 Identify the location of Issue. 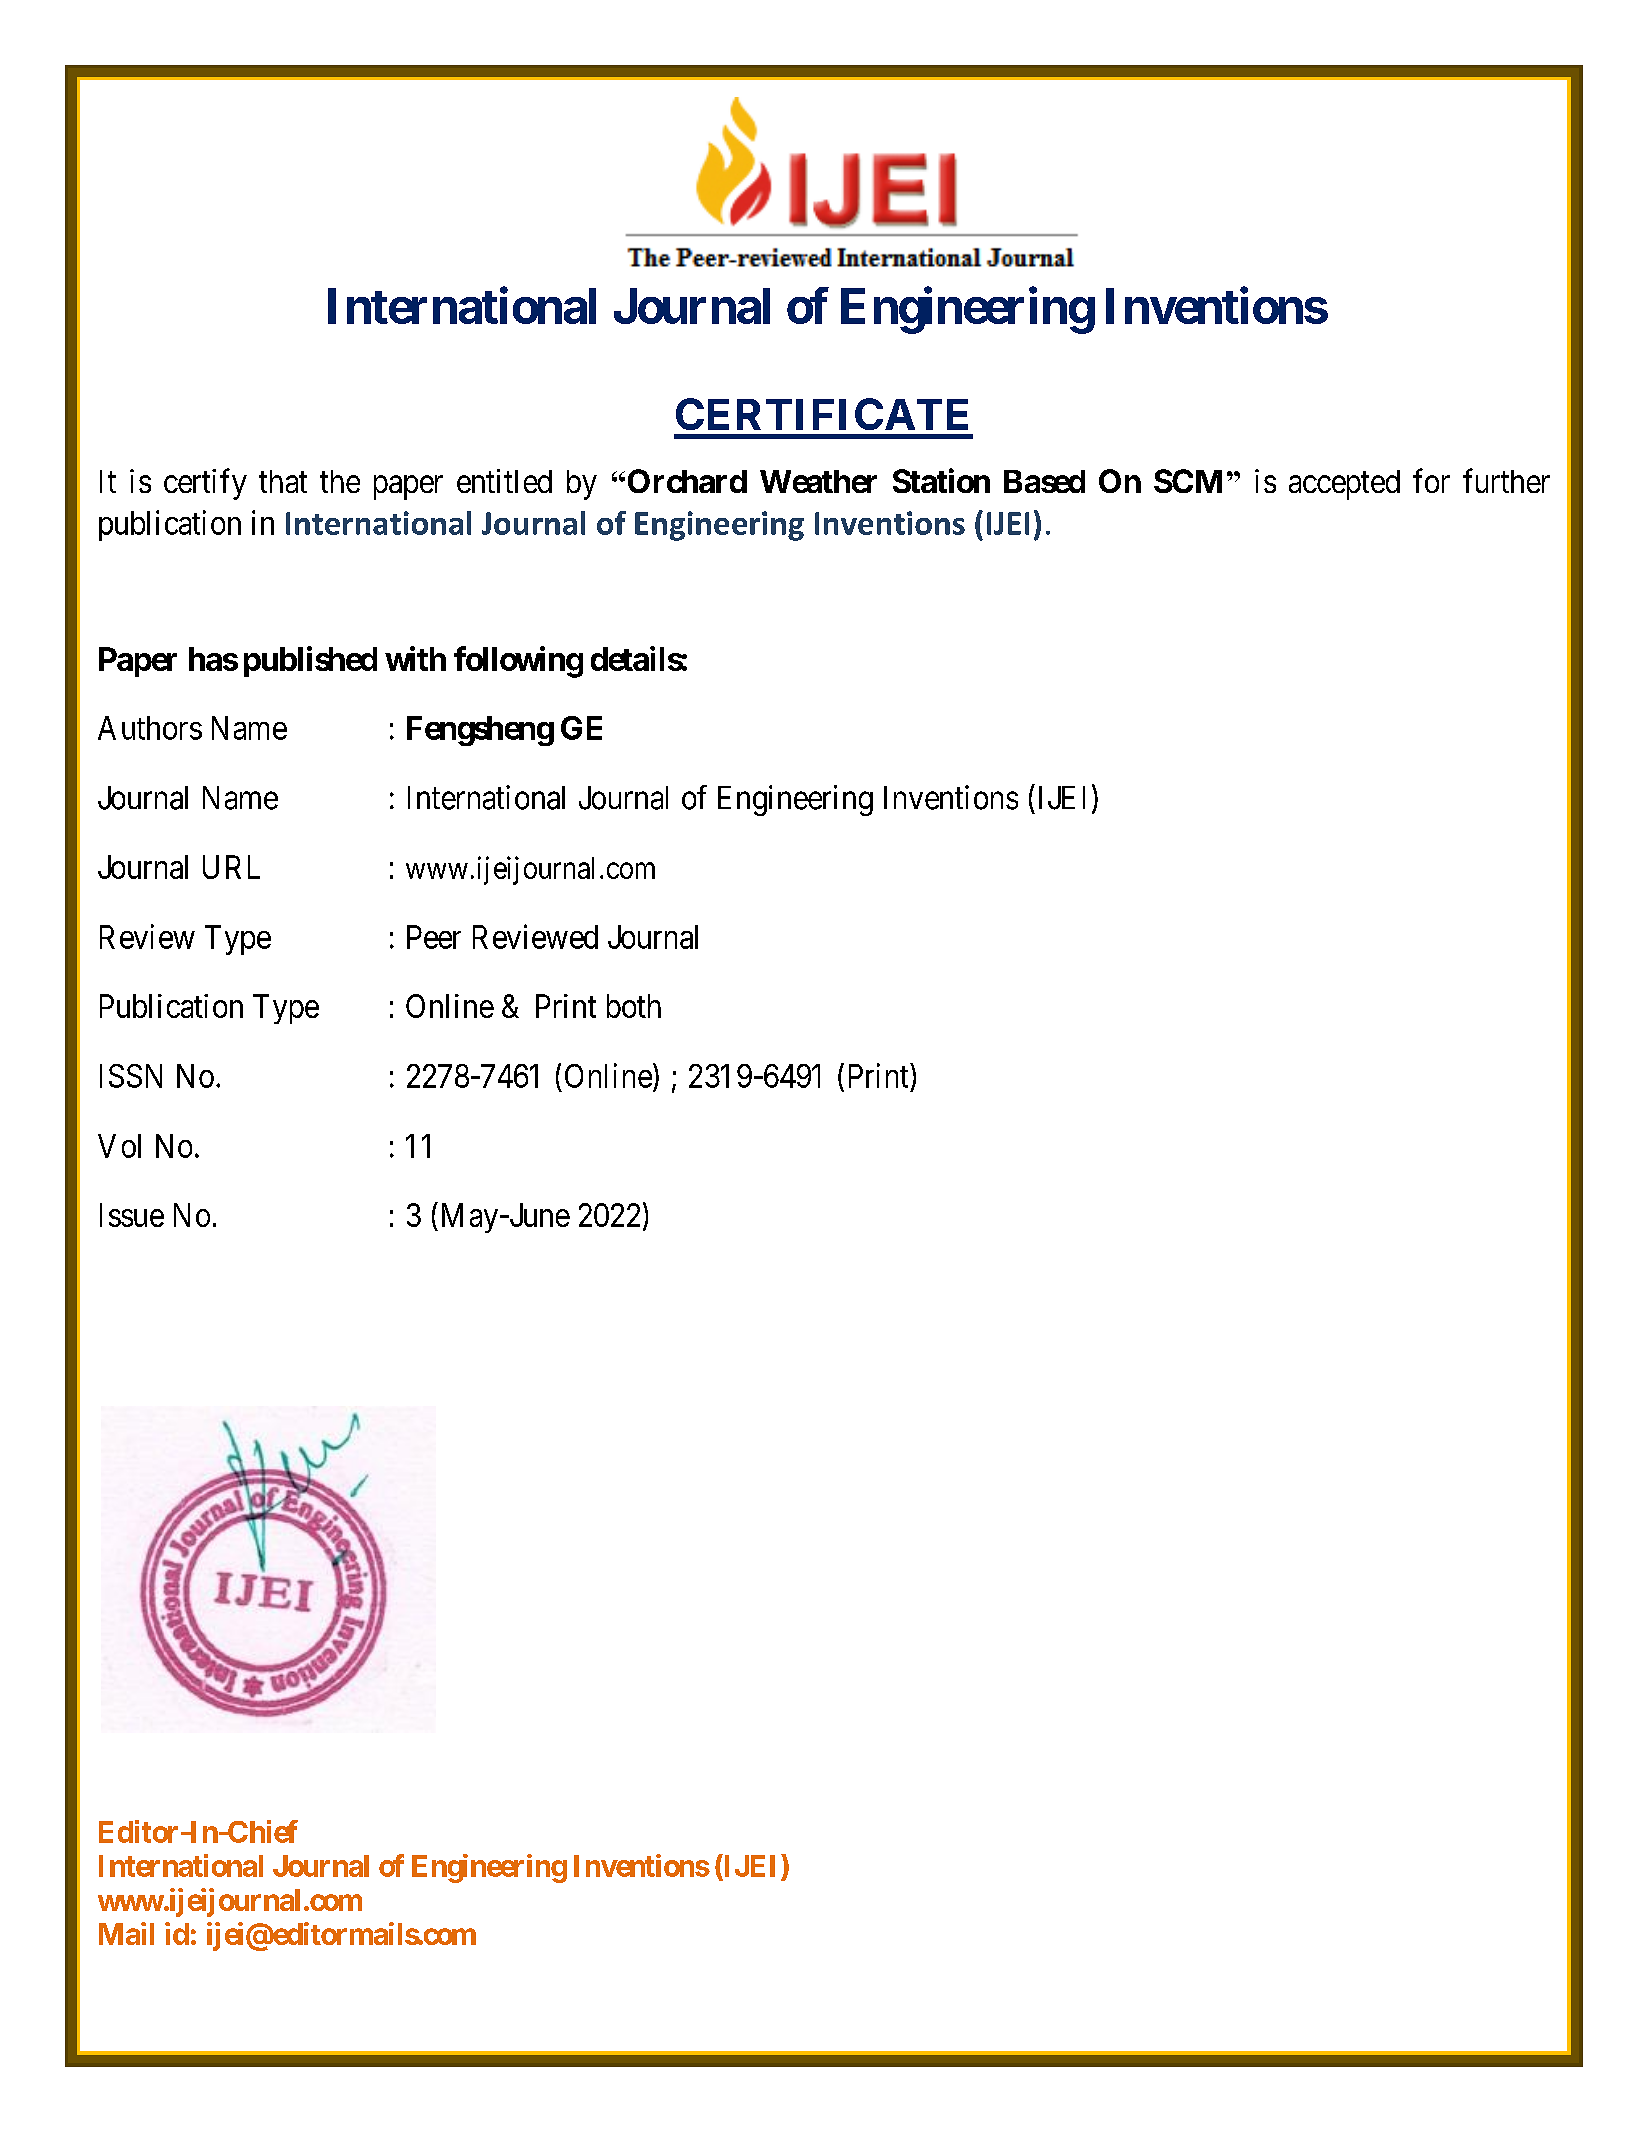
(132, 1215).
